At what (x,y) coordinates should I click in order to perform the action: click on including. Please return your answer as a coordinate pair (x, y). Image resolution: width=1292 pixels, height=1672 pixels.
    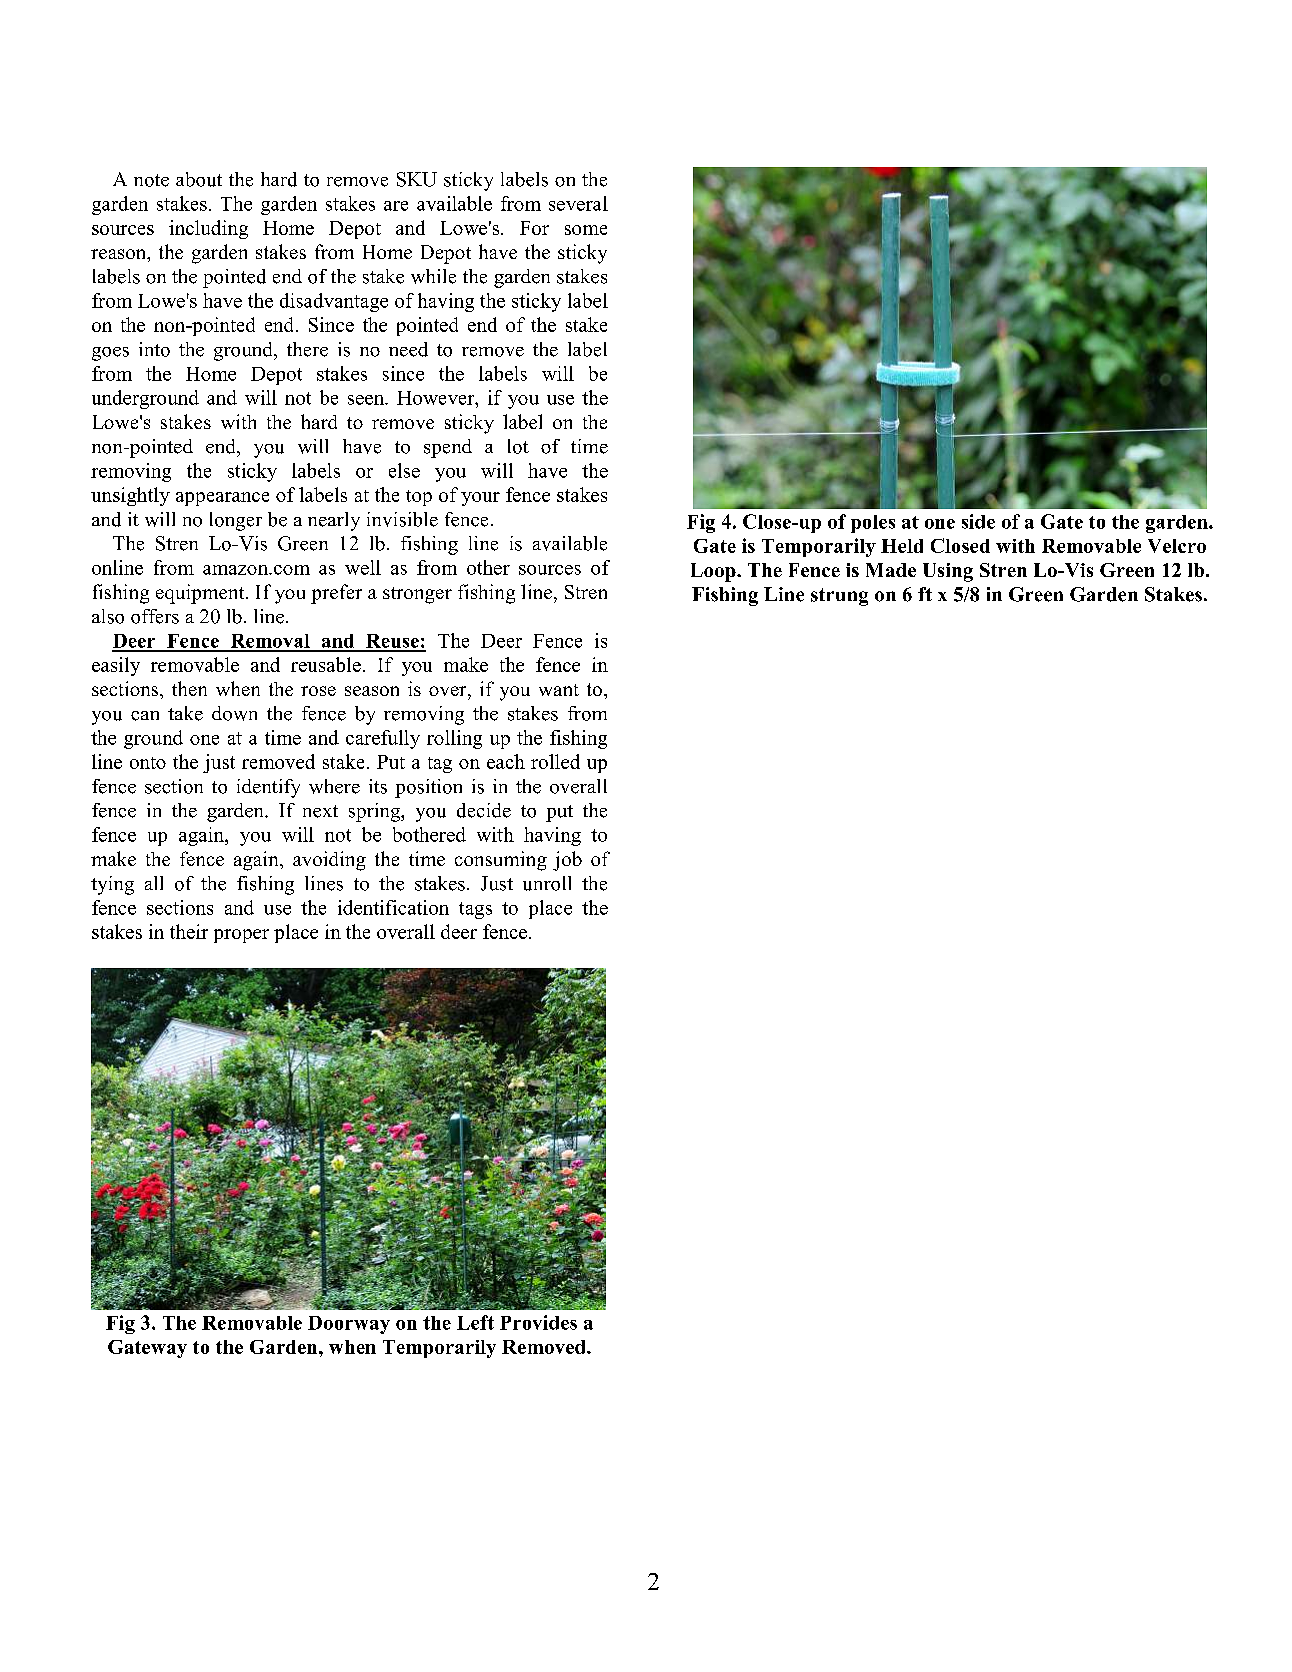
    Looking at the image, I should click on (208, 229).
